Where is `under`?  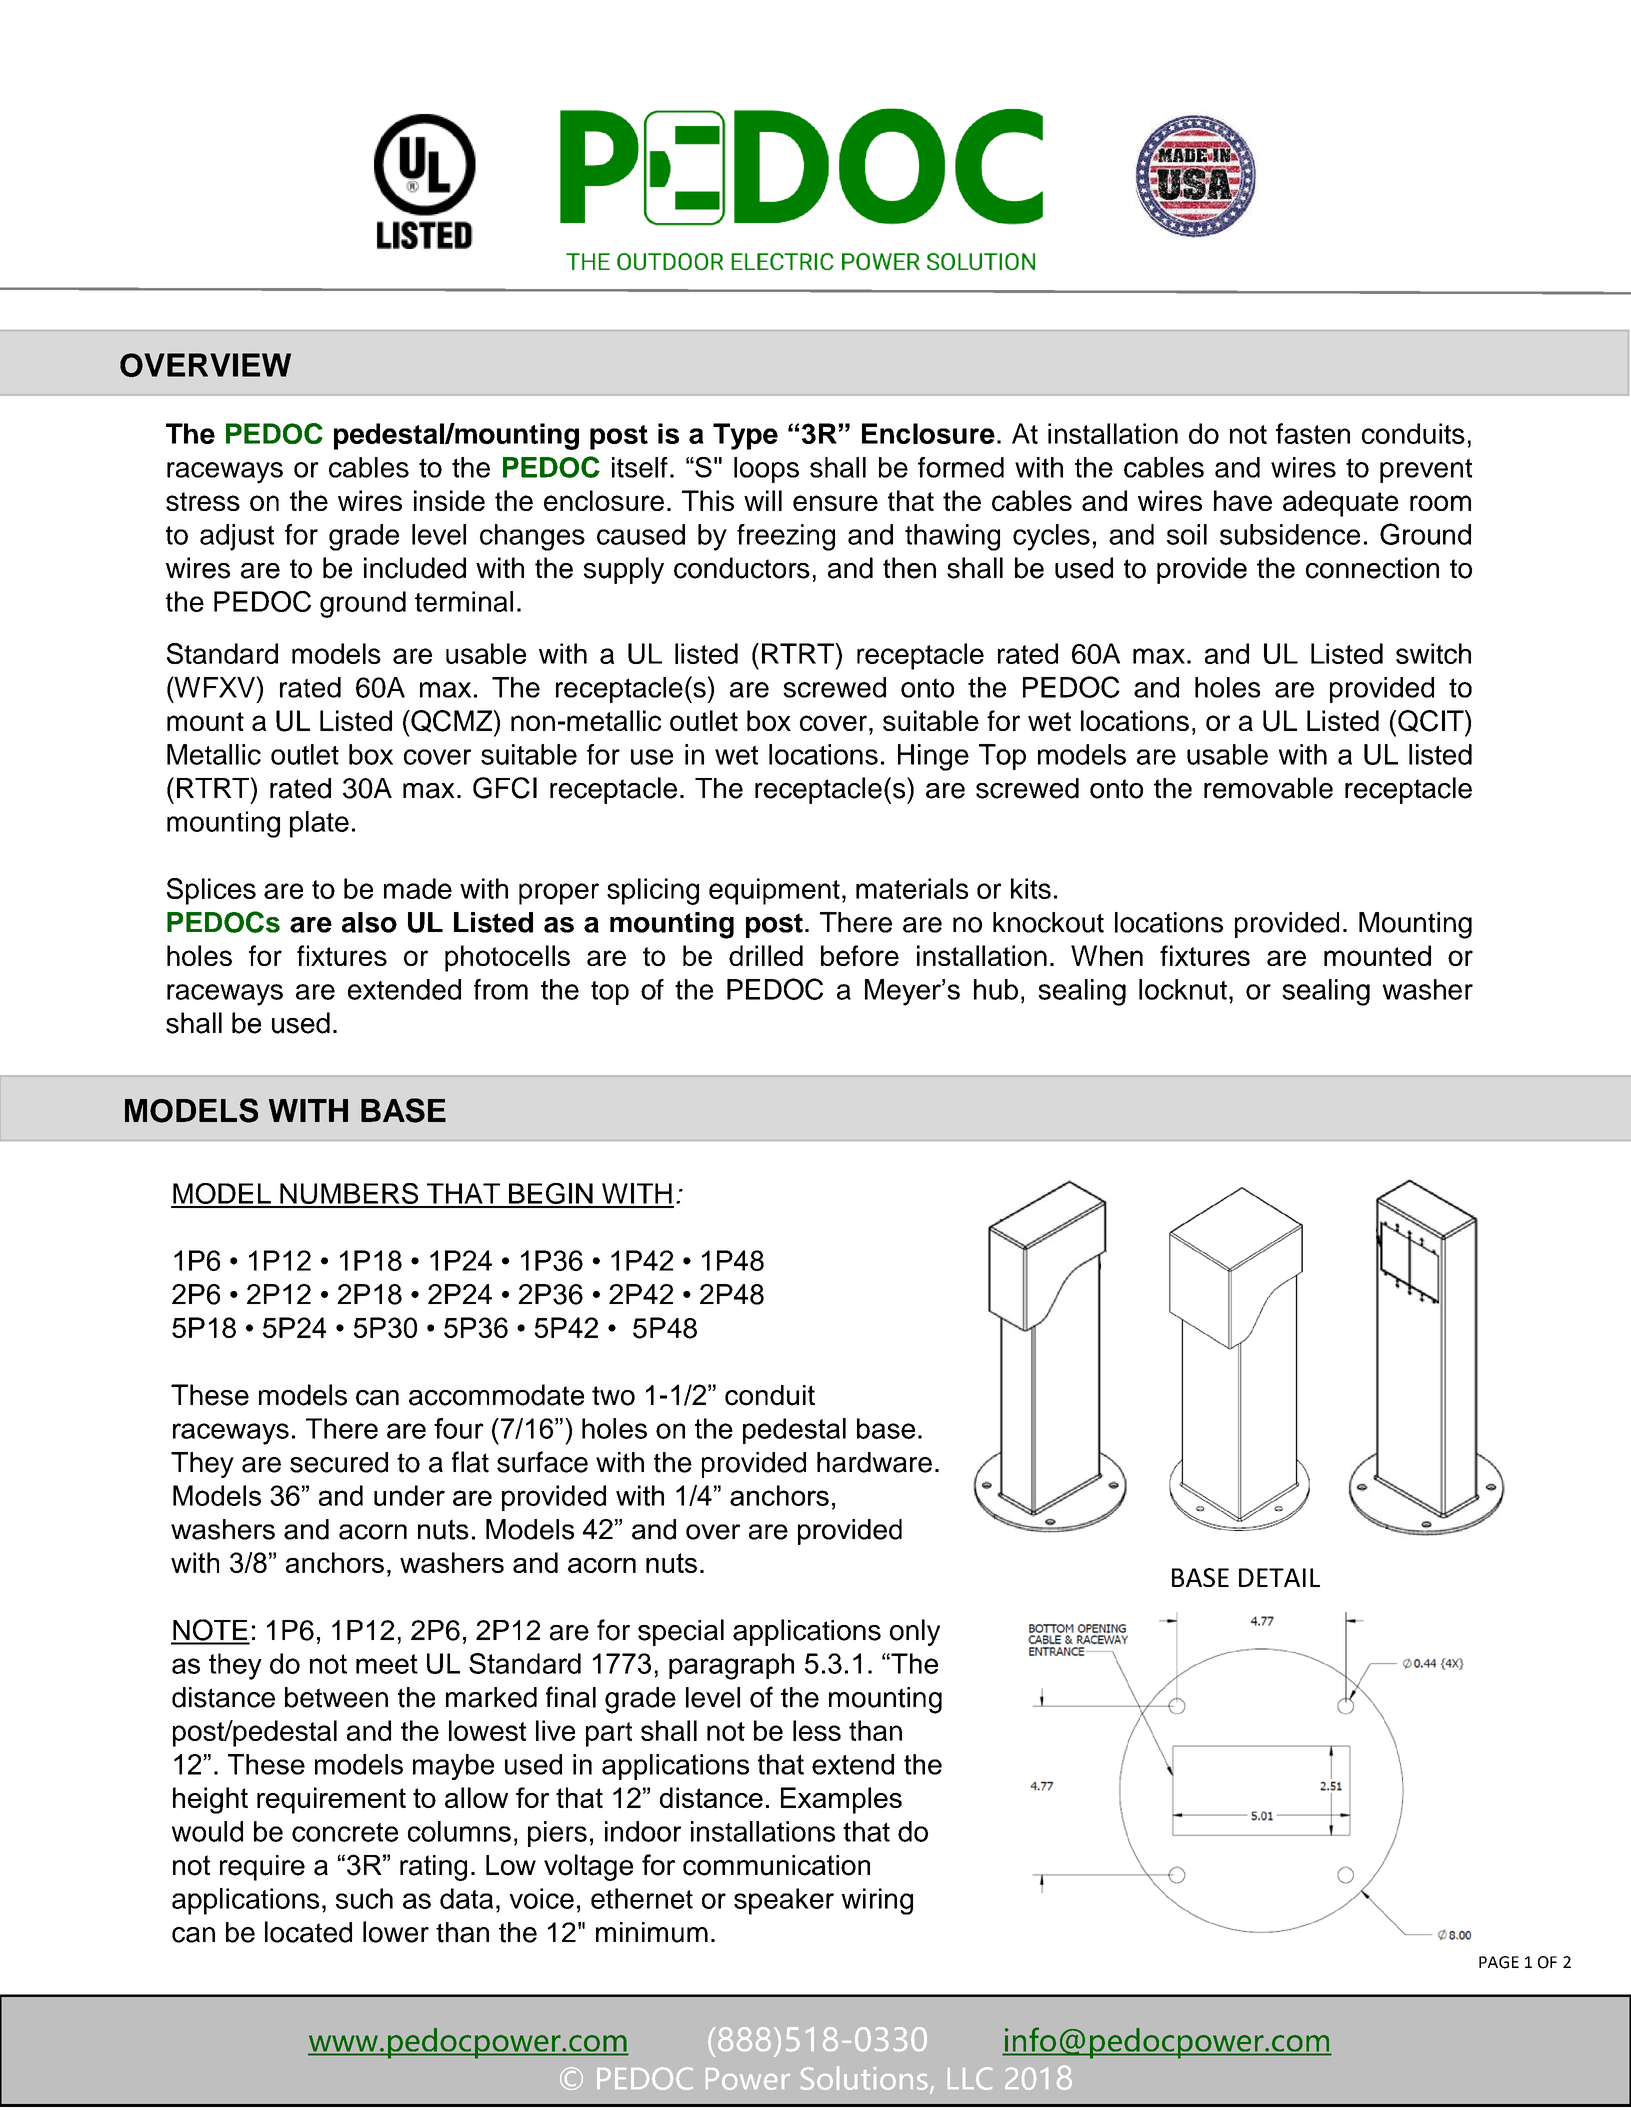 under is located at coordinates (409, 1495).
